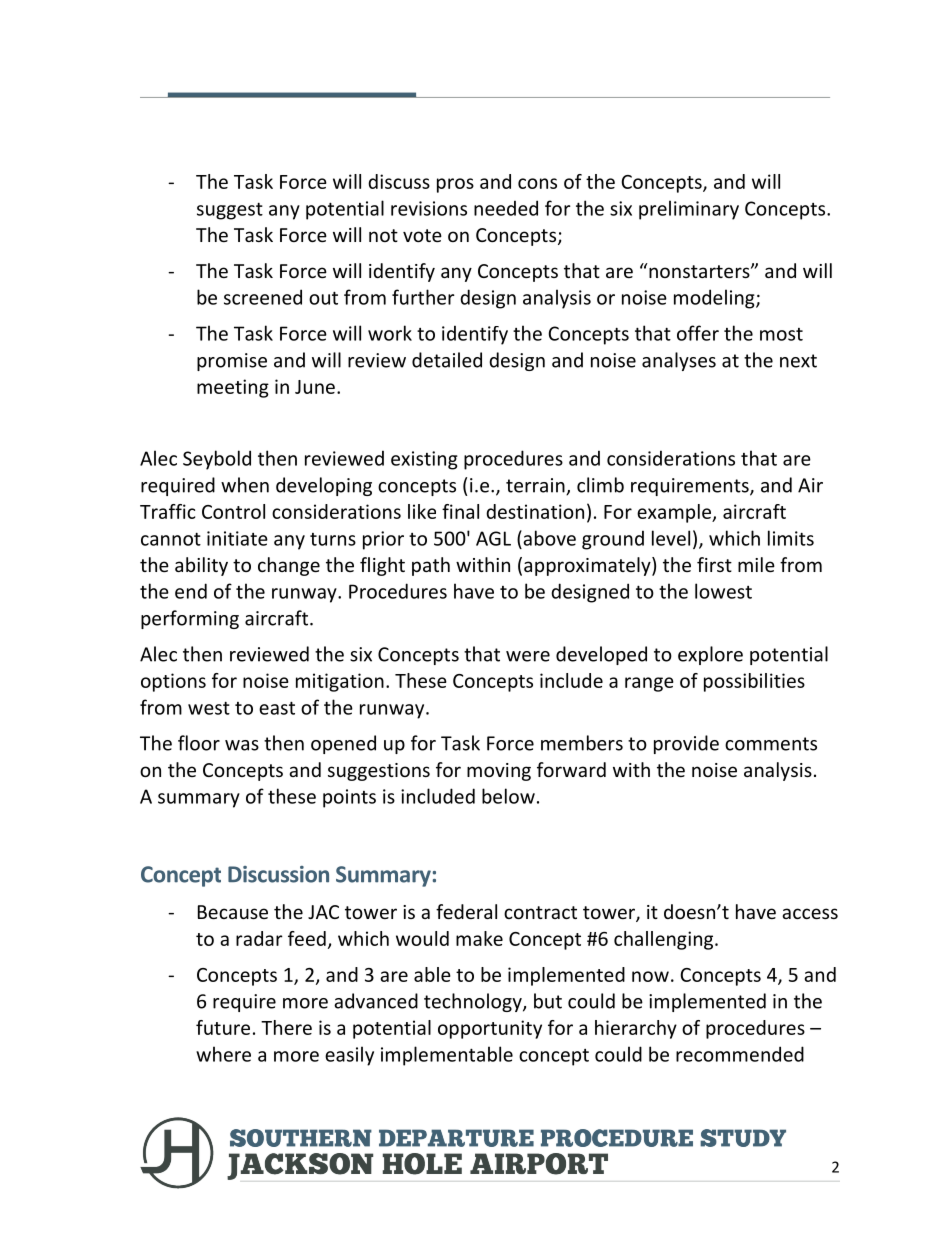 Image resolution: width=952 pixels, height=1233 pixels. I want to click on performing, so click(190, 619).
